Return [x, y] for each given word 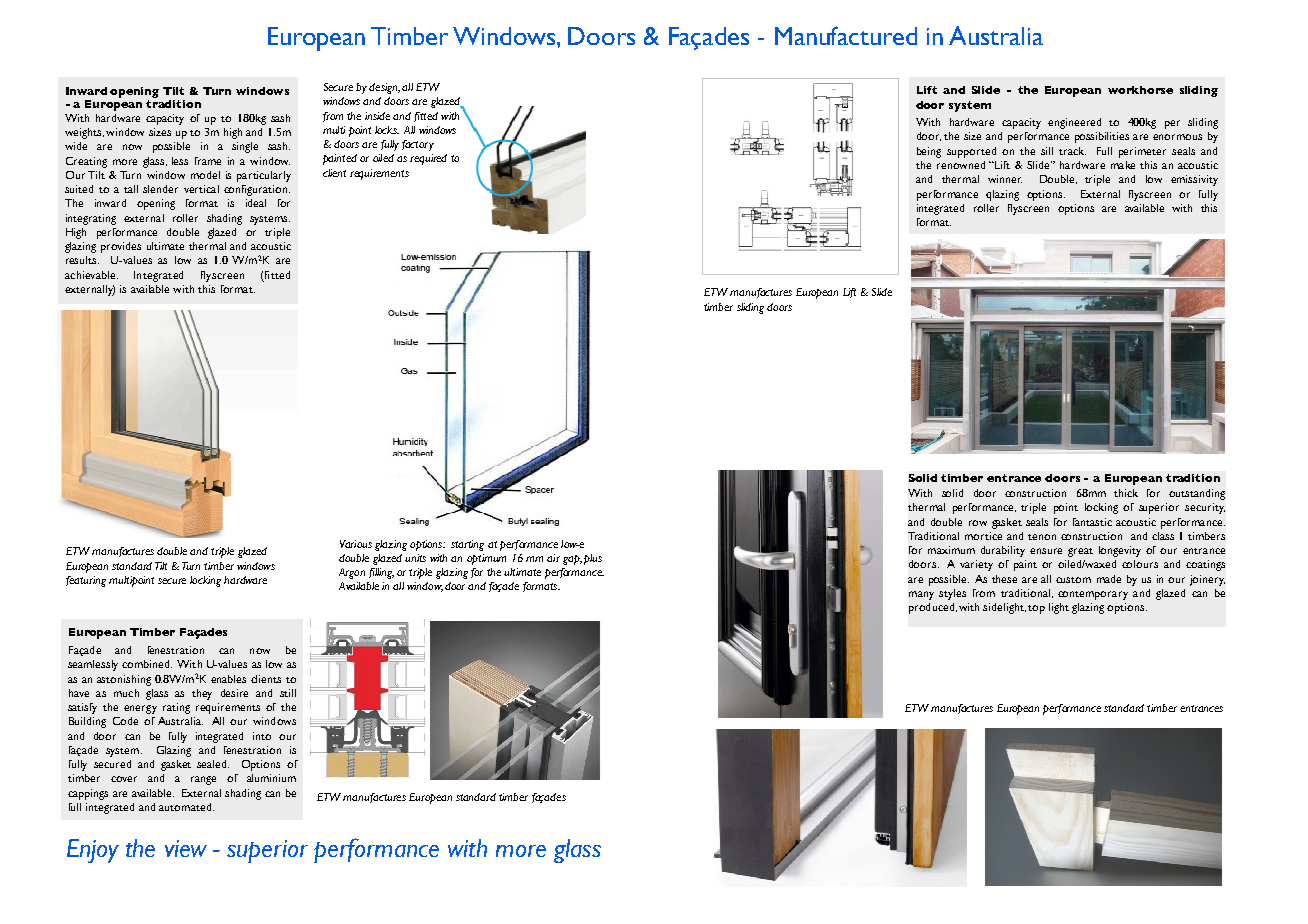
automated [186, 807]
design [384, 88]
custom [1073, 580]
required [428, 159]
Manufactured [846, 35]
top [1036, 609]
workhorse [1140, 90]
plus [593, 559]
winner [1005, 179]
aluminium [271, 778]
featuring [86, 581]
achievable [91, 275]
